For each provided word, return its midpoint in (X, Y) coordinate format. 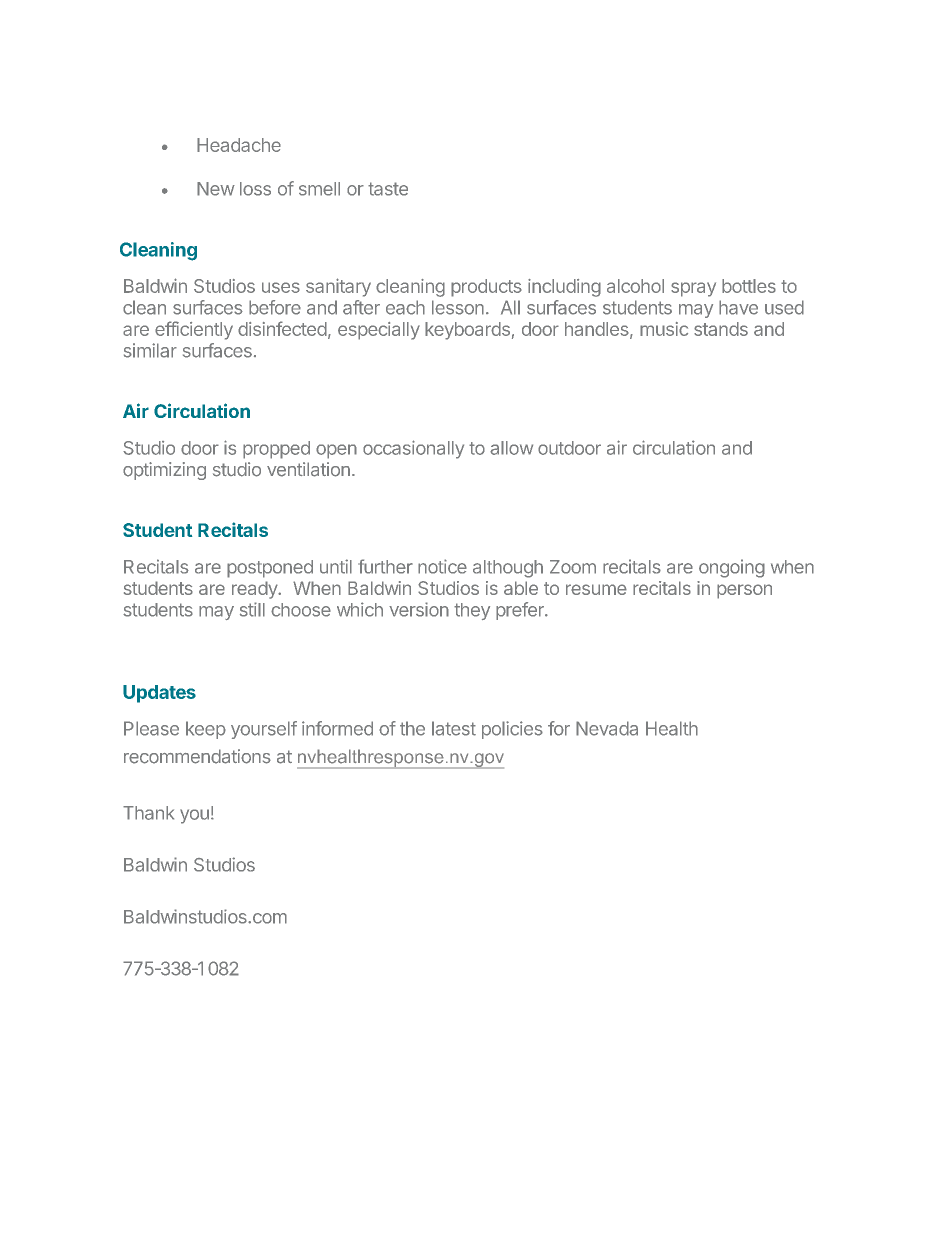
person (744, 591)
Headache (239, 145)
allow (511, 448)
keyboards (467, 331)
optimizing (164, 471)
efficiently (194, 330)
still (252, 609)
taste (388, 189)
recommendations (197, 756)
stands (721, 329)
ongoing (732, 568)
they (472, 611)
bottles (749, 286)
